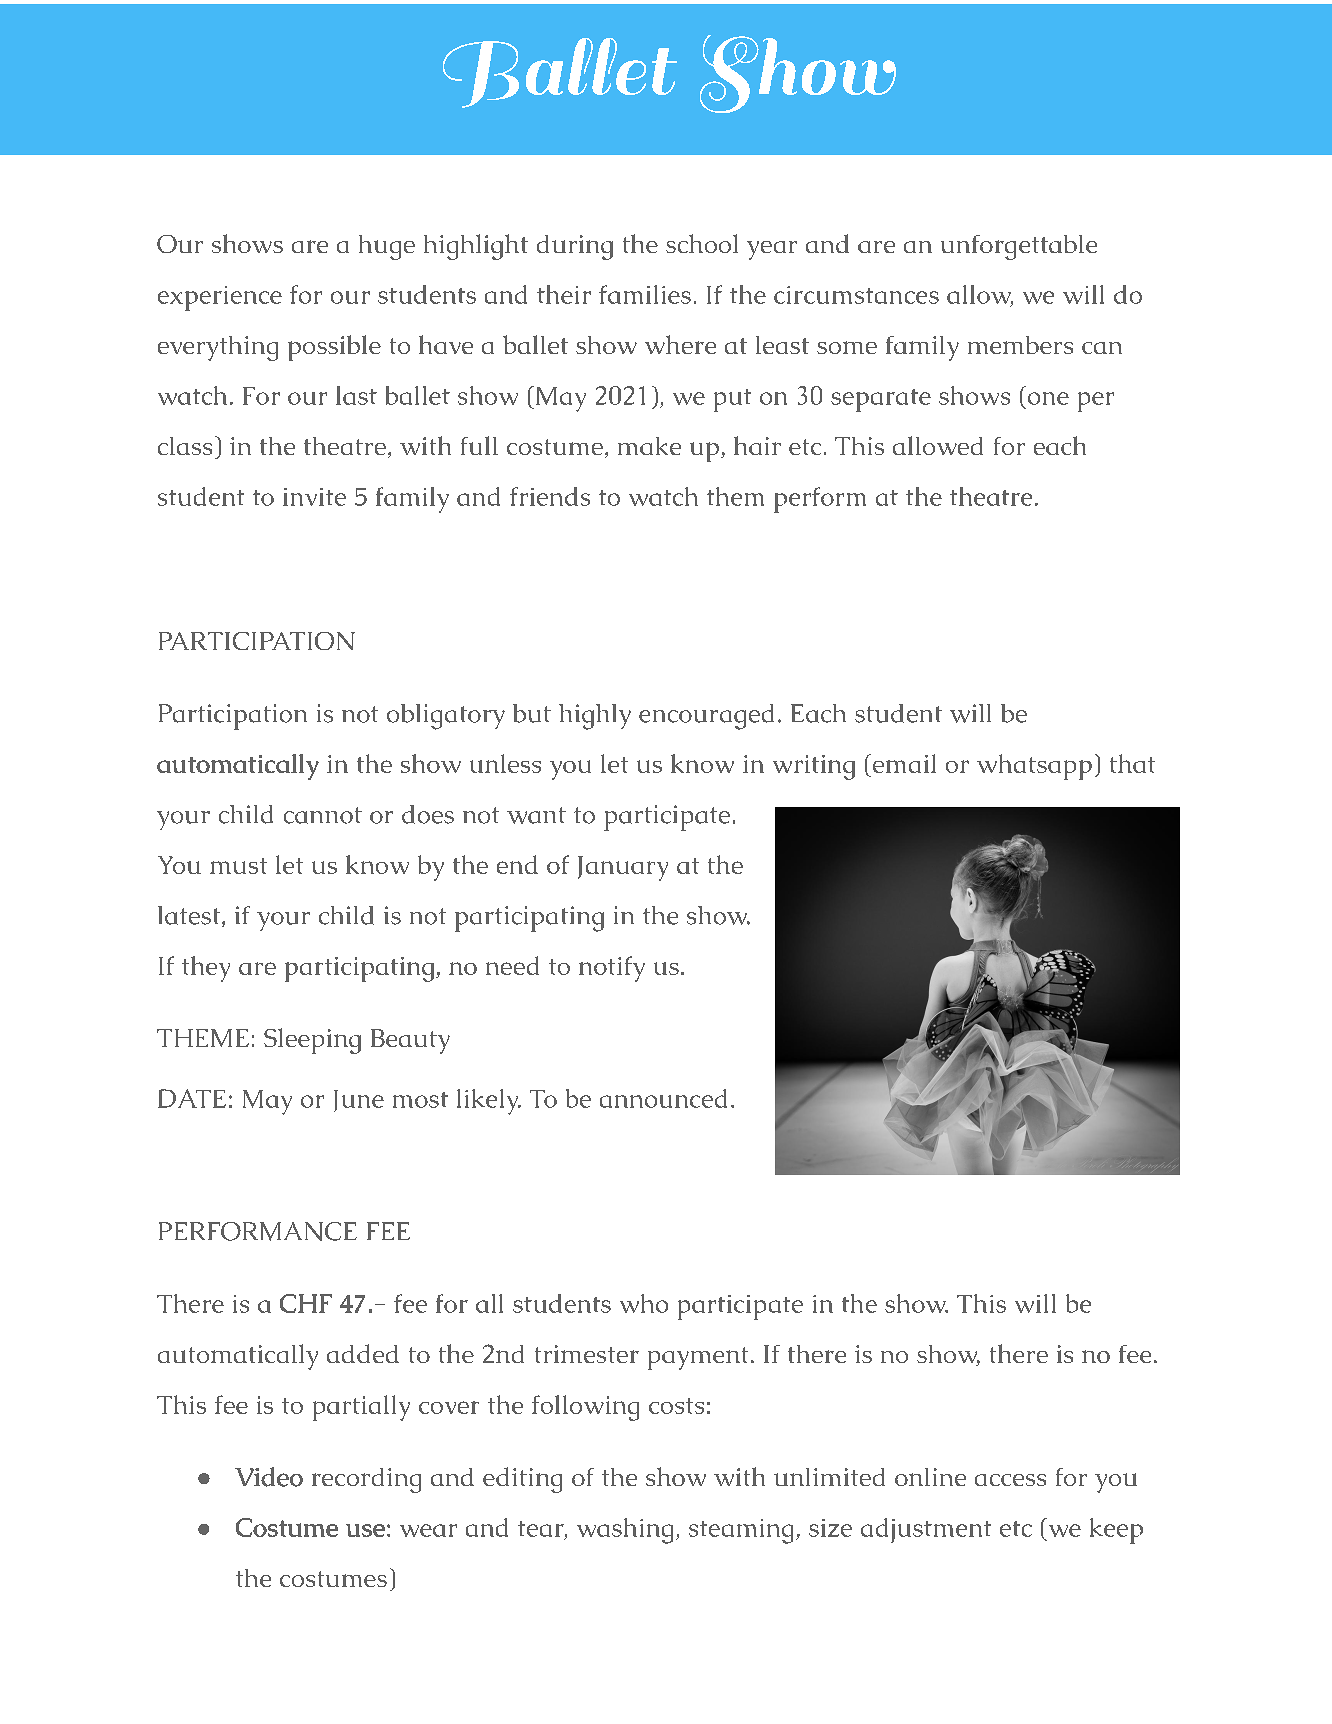  Describe the element at coordinates (612, 969) in the screenshot. I see `notify` at that location.
